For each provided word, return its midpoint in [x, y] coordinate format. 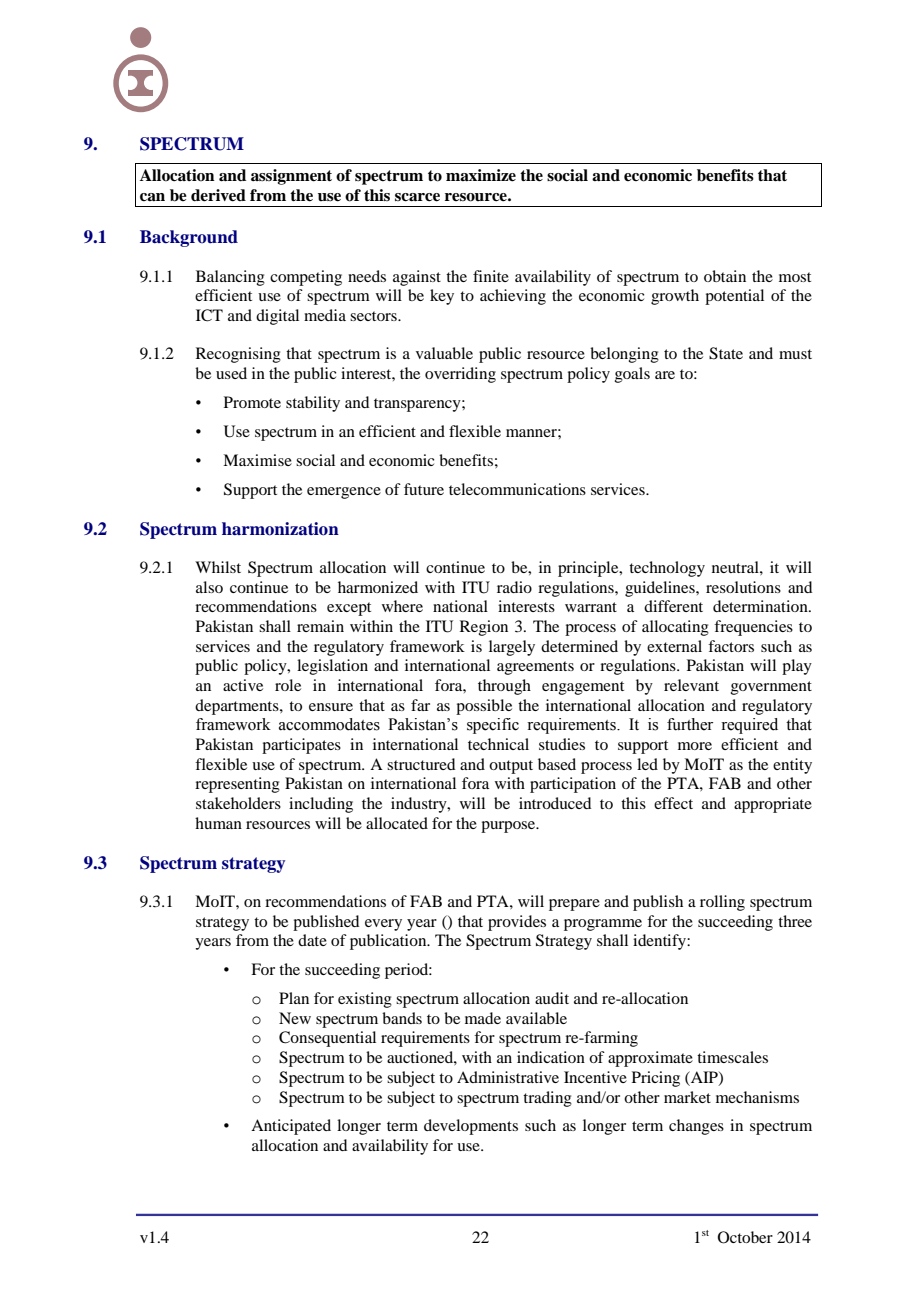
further [690, 724]
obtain [725, 276]
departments [238, 707]
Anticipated [291, 1127]
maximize [481, 175]
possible [484, 707]
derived [218, 195]
